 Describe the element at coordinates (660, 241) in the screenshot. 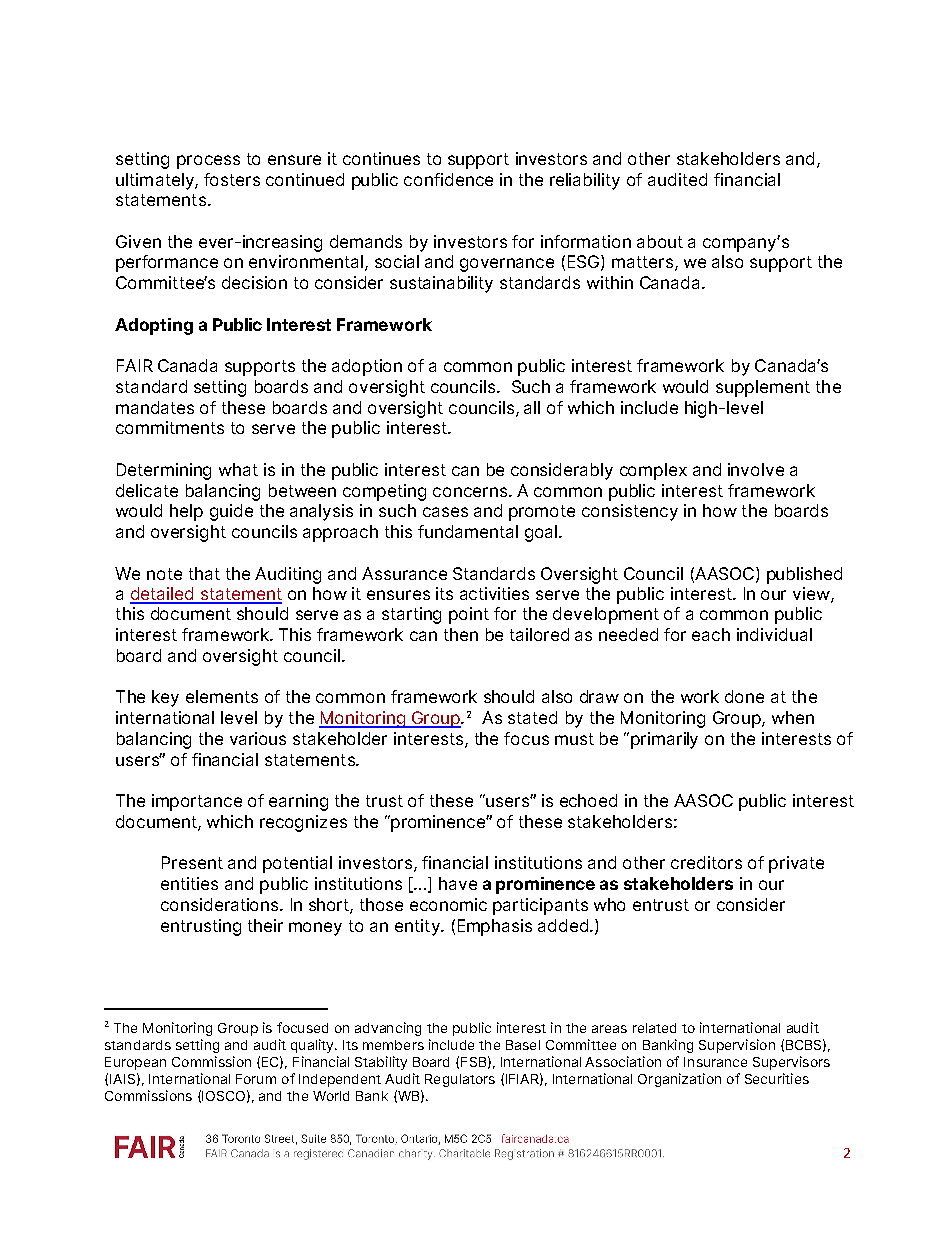

I see `about` at that location.
